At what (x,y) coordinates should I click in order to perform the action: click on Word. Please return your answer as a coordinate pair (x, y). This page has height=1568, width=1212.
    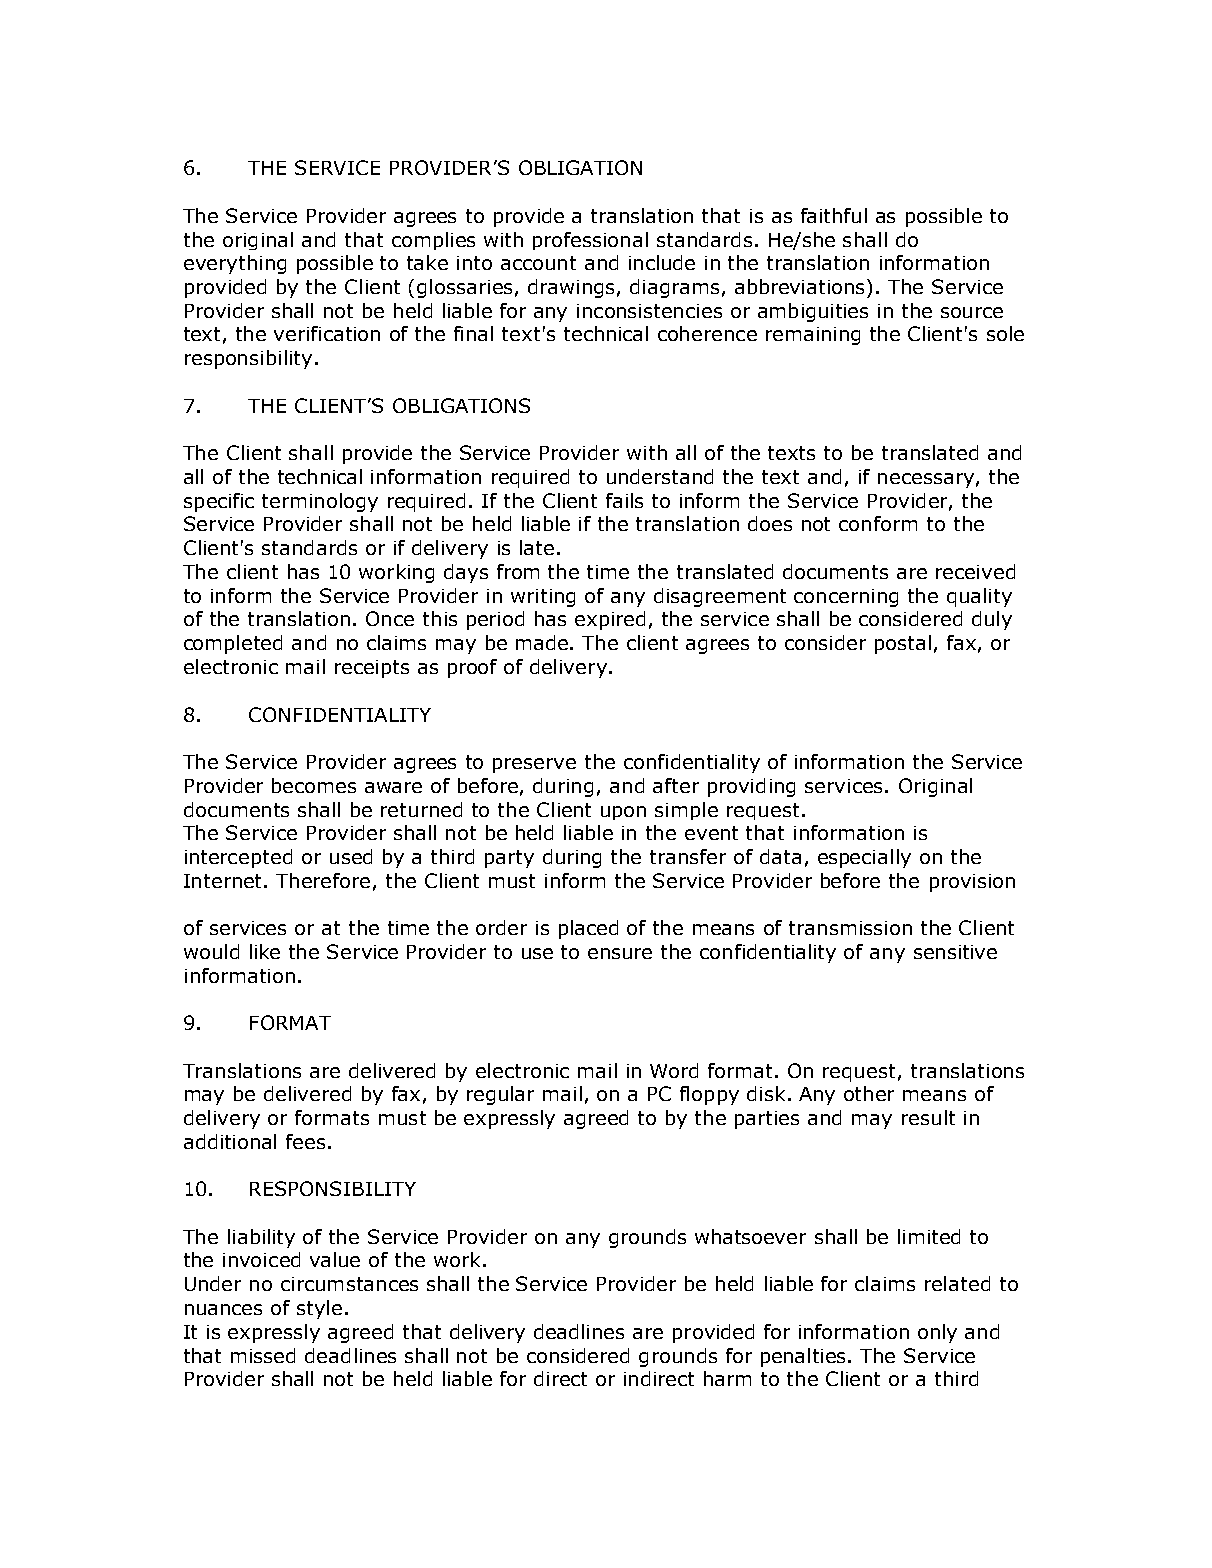
    Looking at the image, I should click on (674, 1070).
